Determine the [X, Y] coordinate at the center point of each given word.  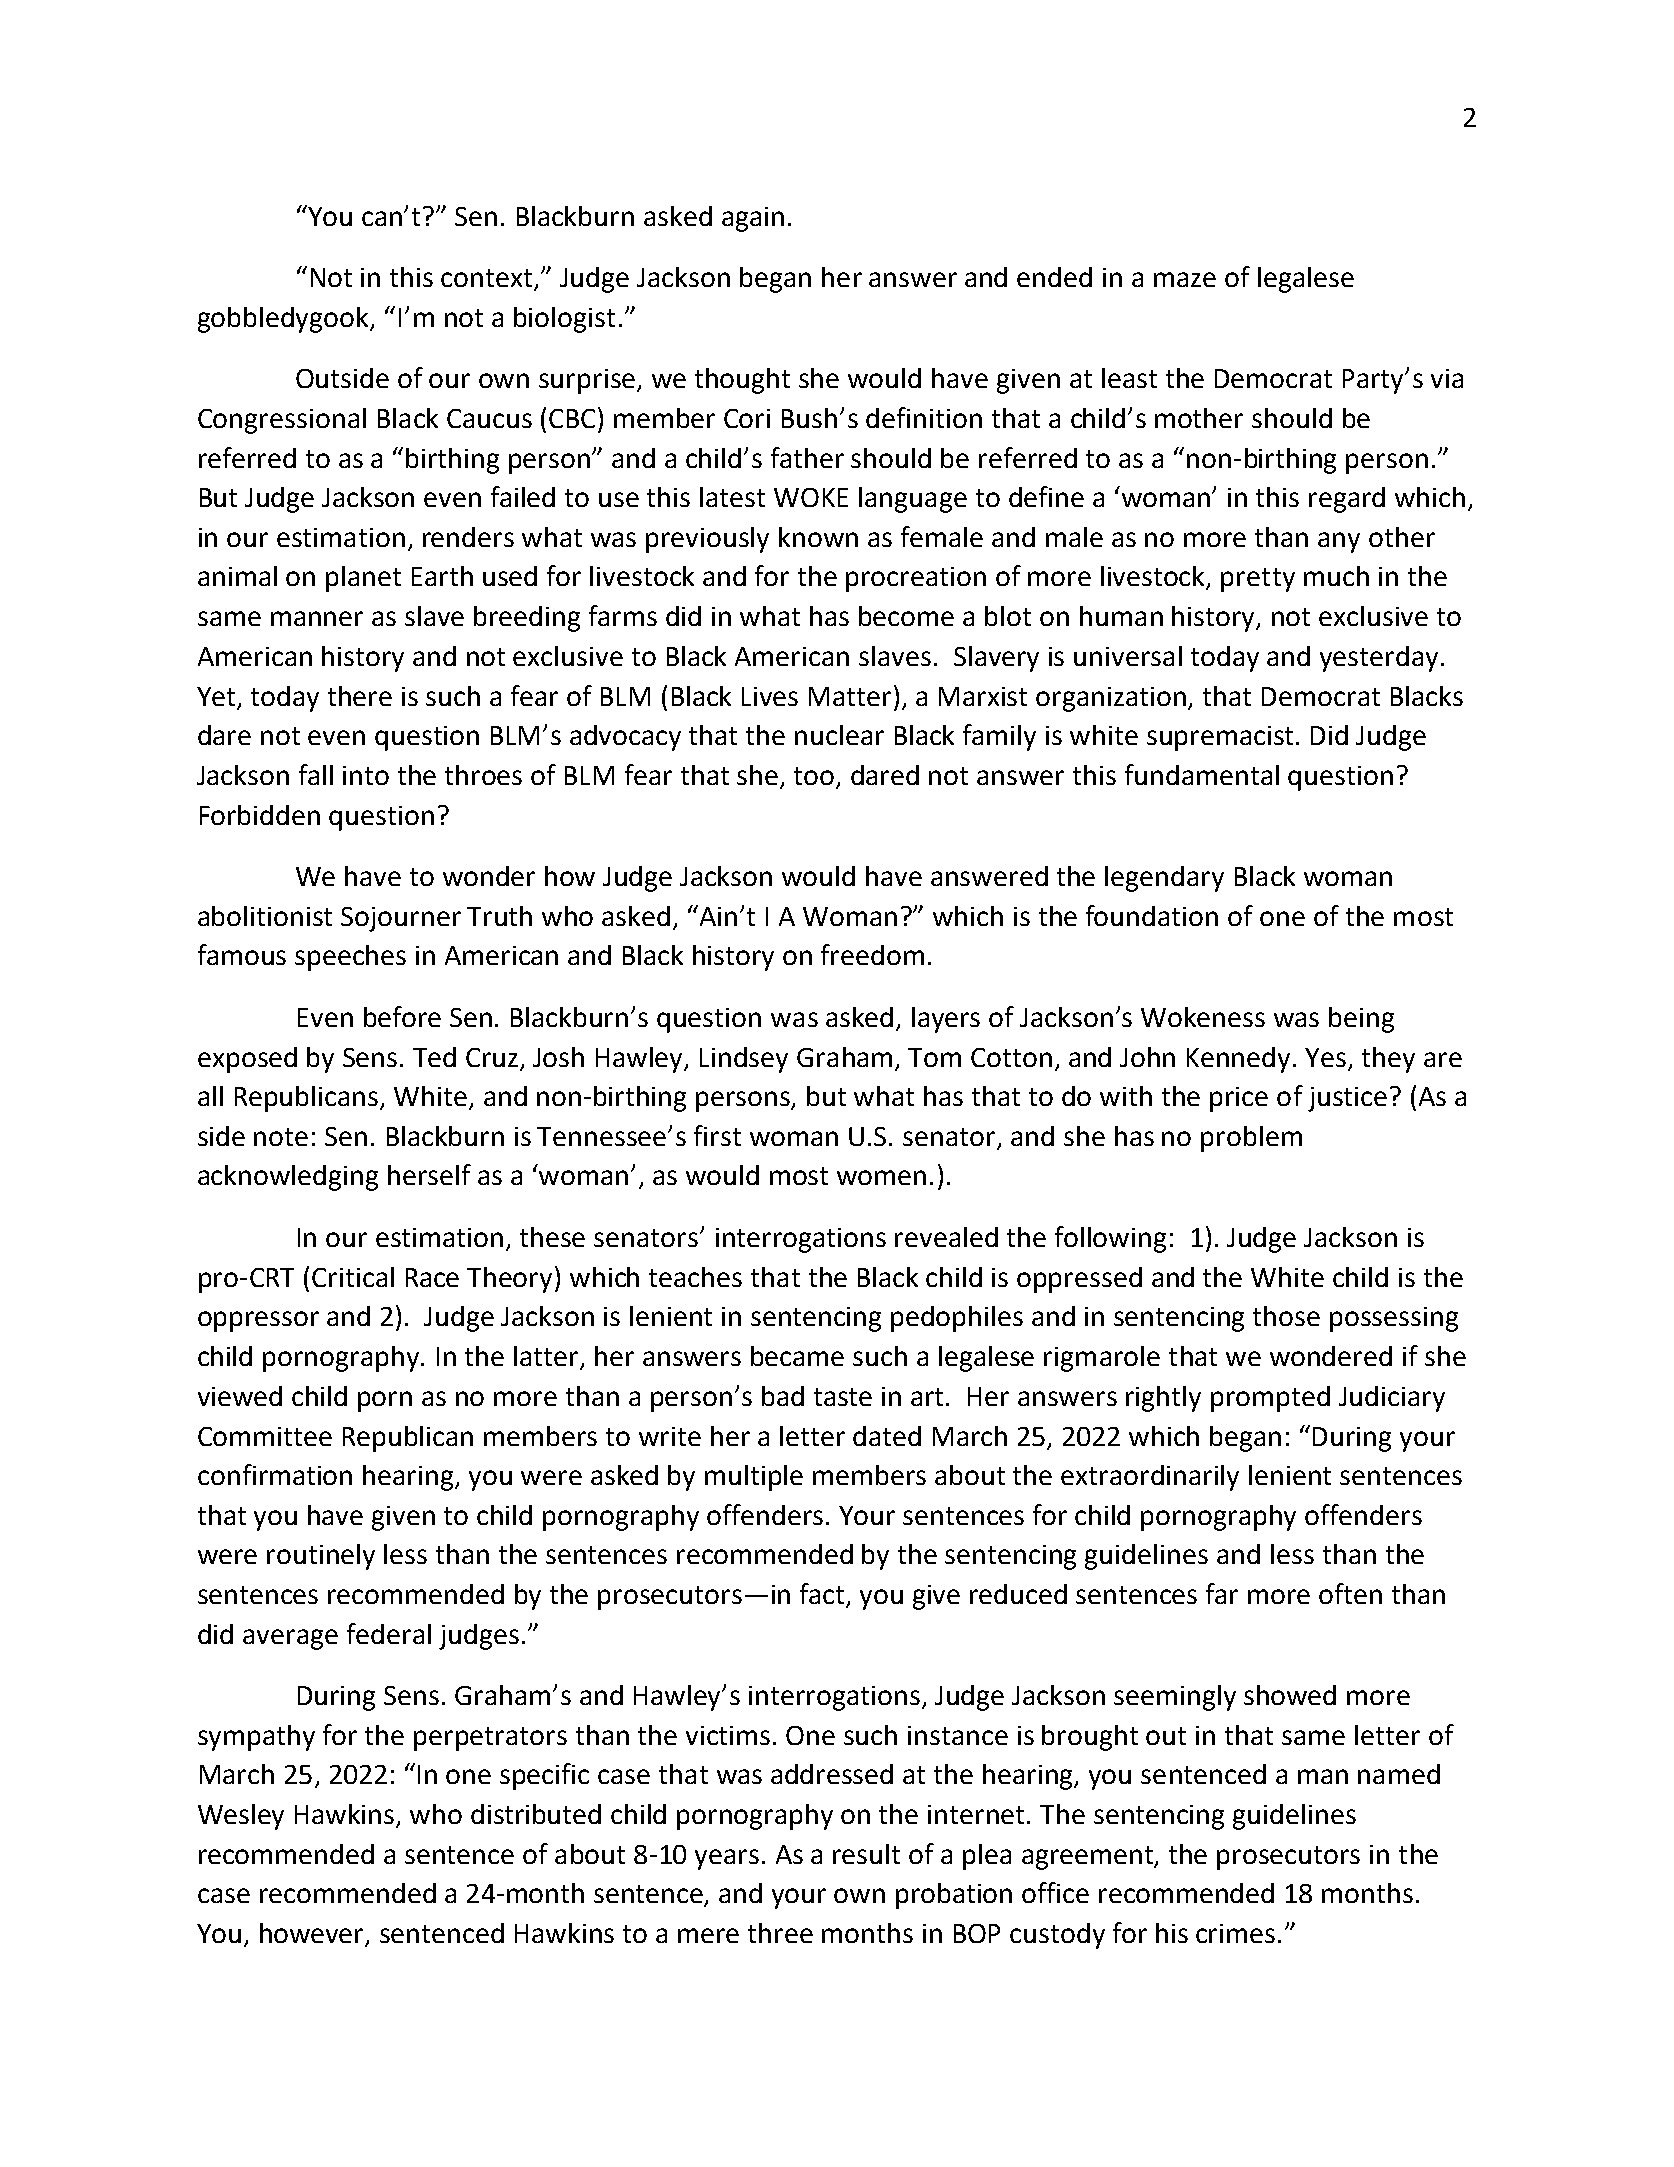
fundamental [1202, 774]
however [313, 1934]
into [366, 775]
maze [1185, 279]
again [753, 219]
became [797, 1356]
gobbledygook [285, 320]
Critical [353, 1277]
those [1286, 1316]
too [815, 777]
